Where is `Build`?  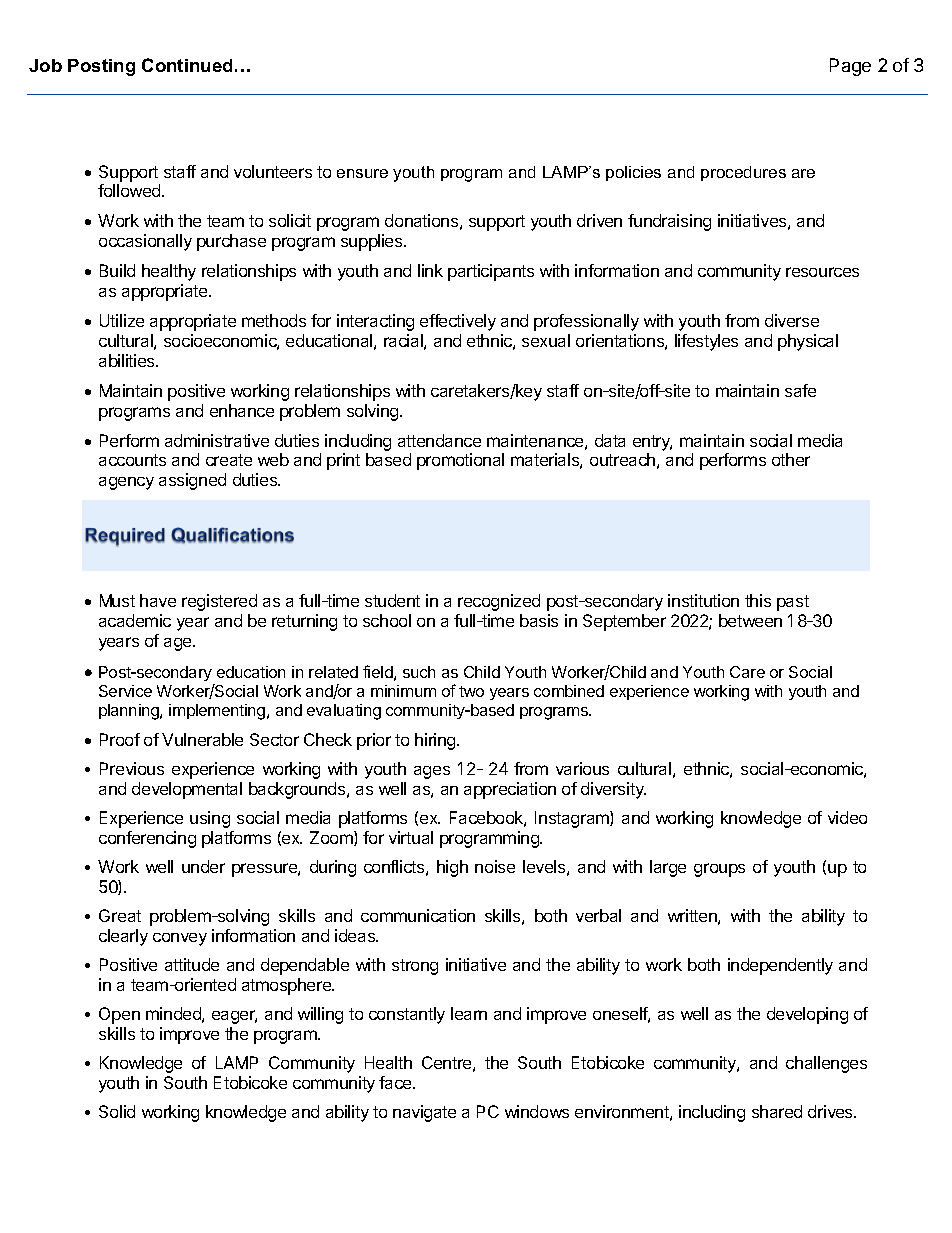
Build is located at coordinates (117, 270).
